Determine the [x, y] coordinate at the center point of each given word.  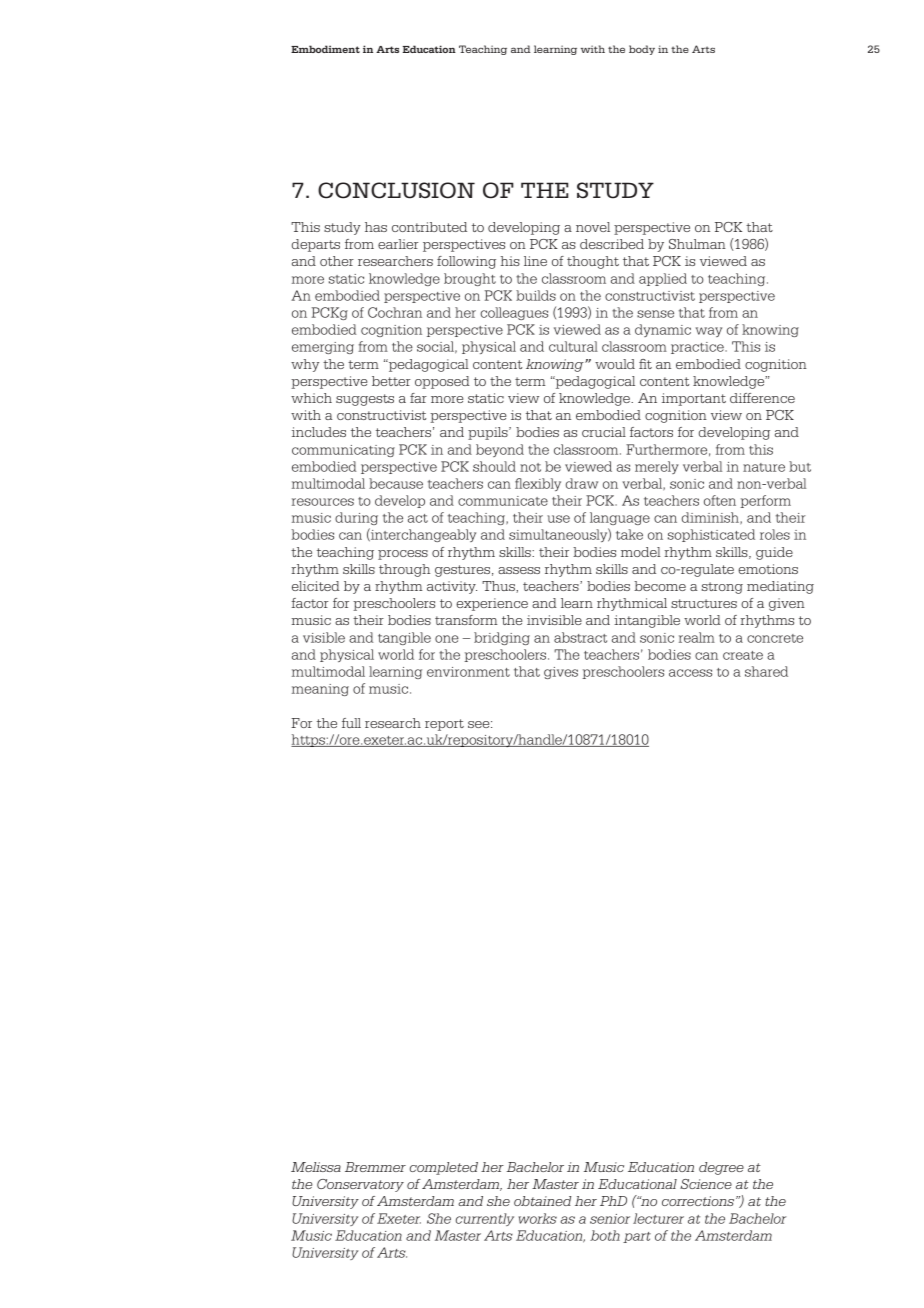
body [642, 50]
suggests [365, 400]
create [743, 655]
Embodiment [325, 49]
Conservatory [360, 1185]
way [709, 332]
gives [561, 673]
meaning [320, 690]
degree [721, 1168]
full [351, 723]
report [444, 725]
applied [663, 279]
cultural [573, 346]
